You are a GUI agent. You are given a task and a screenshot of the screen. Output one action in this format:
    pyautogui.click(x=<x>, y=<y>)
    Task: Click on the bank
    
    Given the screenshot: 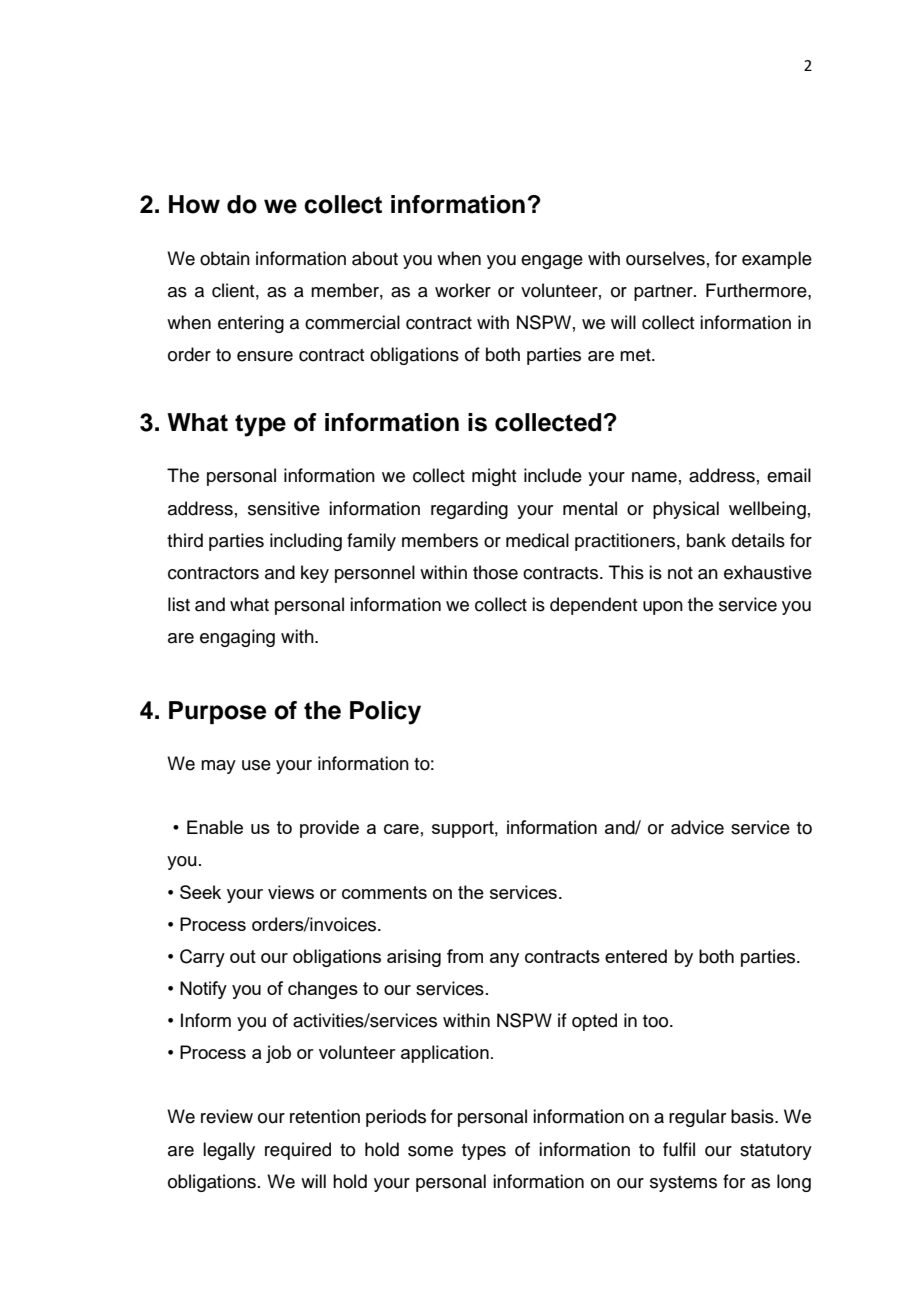 What is the action you would take?
    pyautogui.click(x=706, y=540)
